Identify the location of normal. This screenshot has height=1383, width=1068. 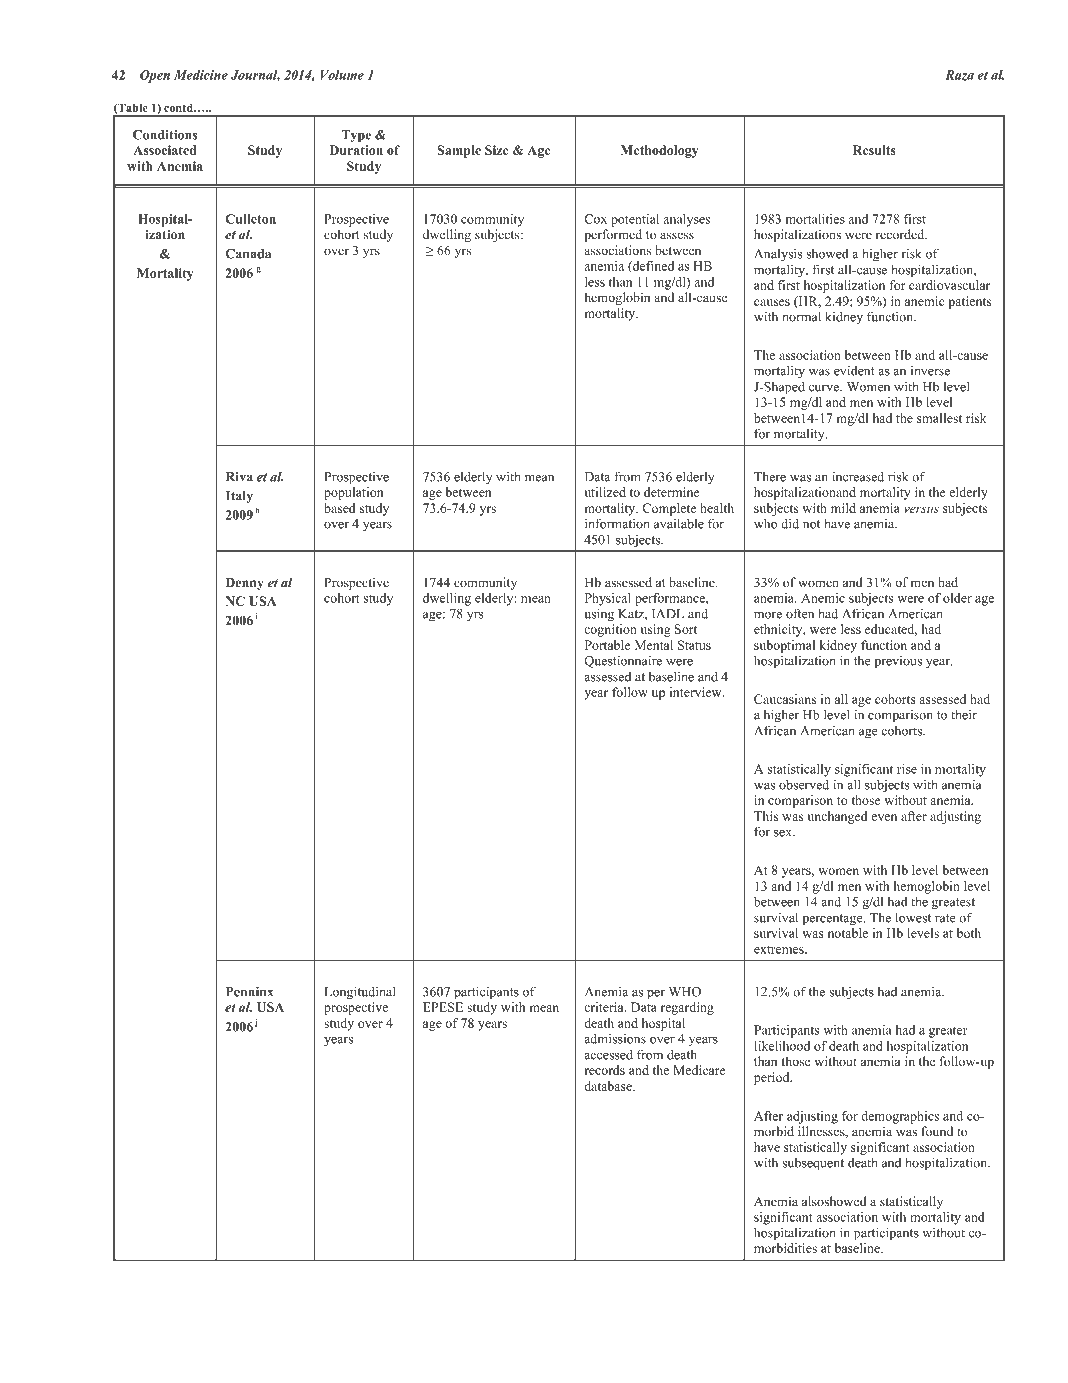
(801, 317).
